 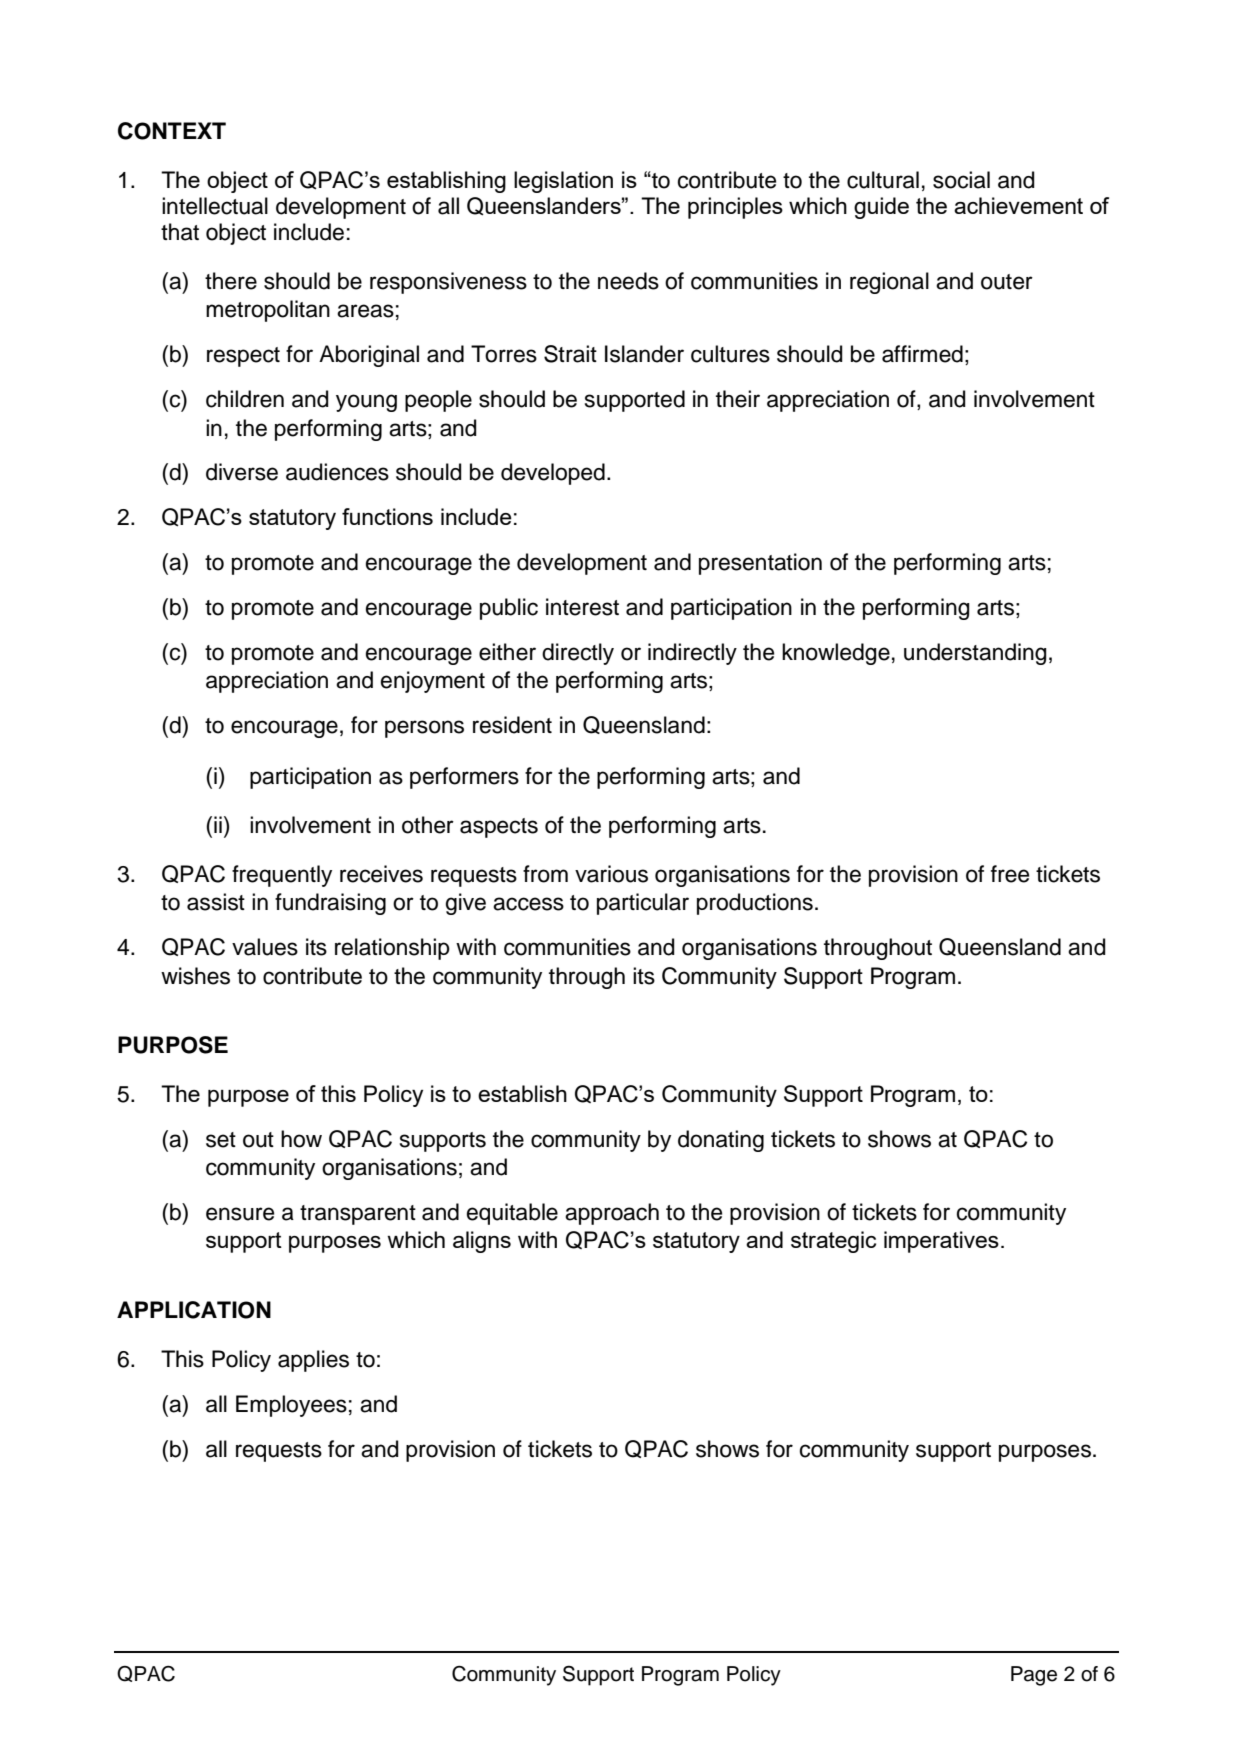 I want to click on social, so click(x=961, y=180).
